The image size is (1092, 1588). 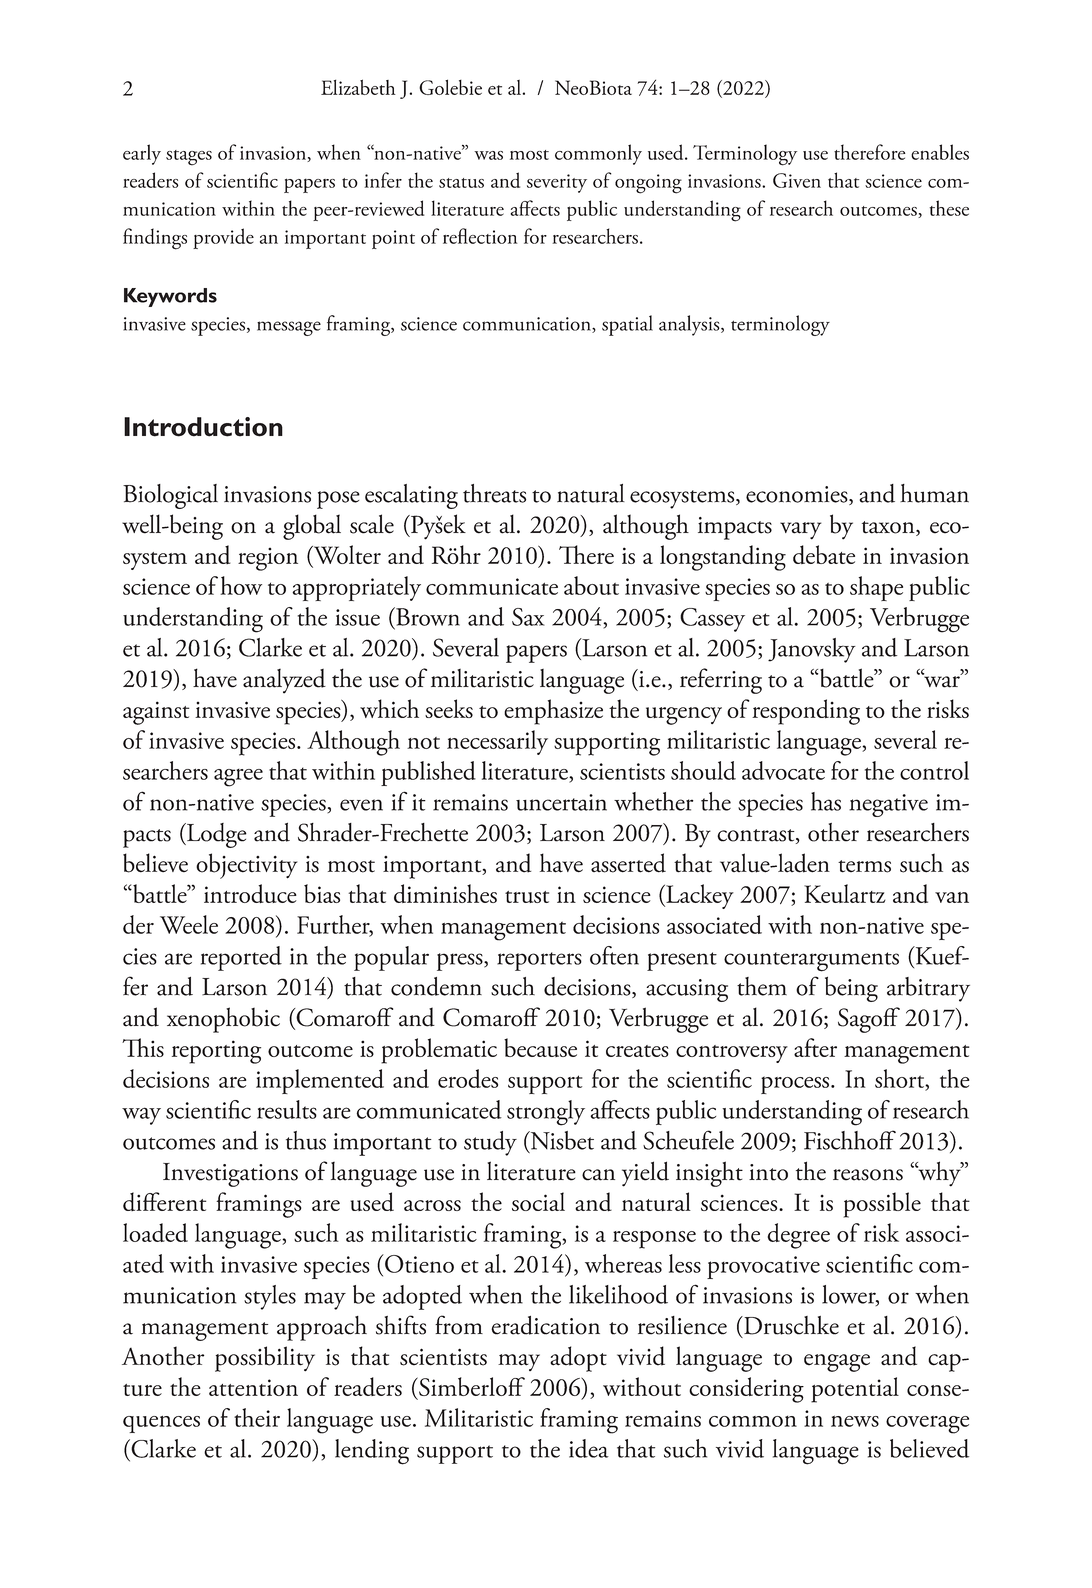 I want to click on uncertain, so click(x=561, y=802).
